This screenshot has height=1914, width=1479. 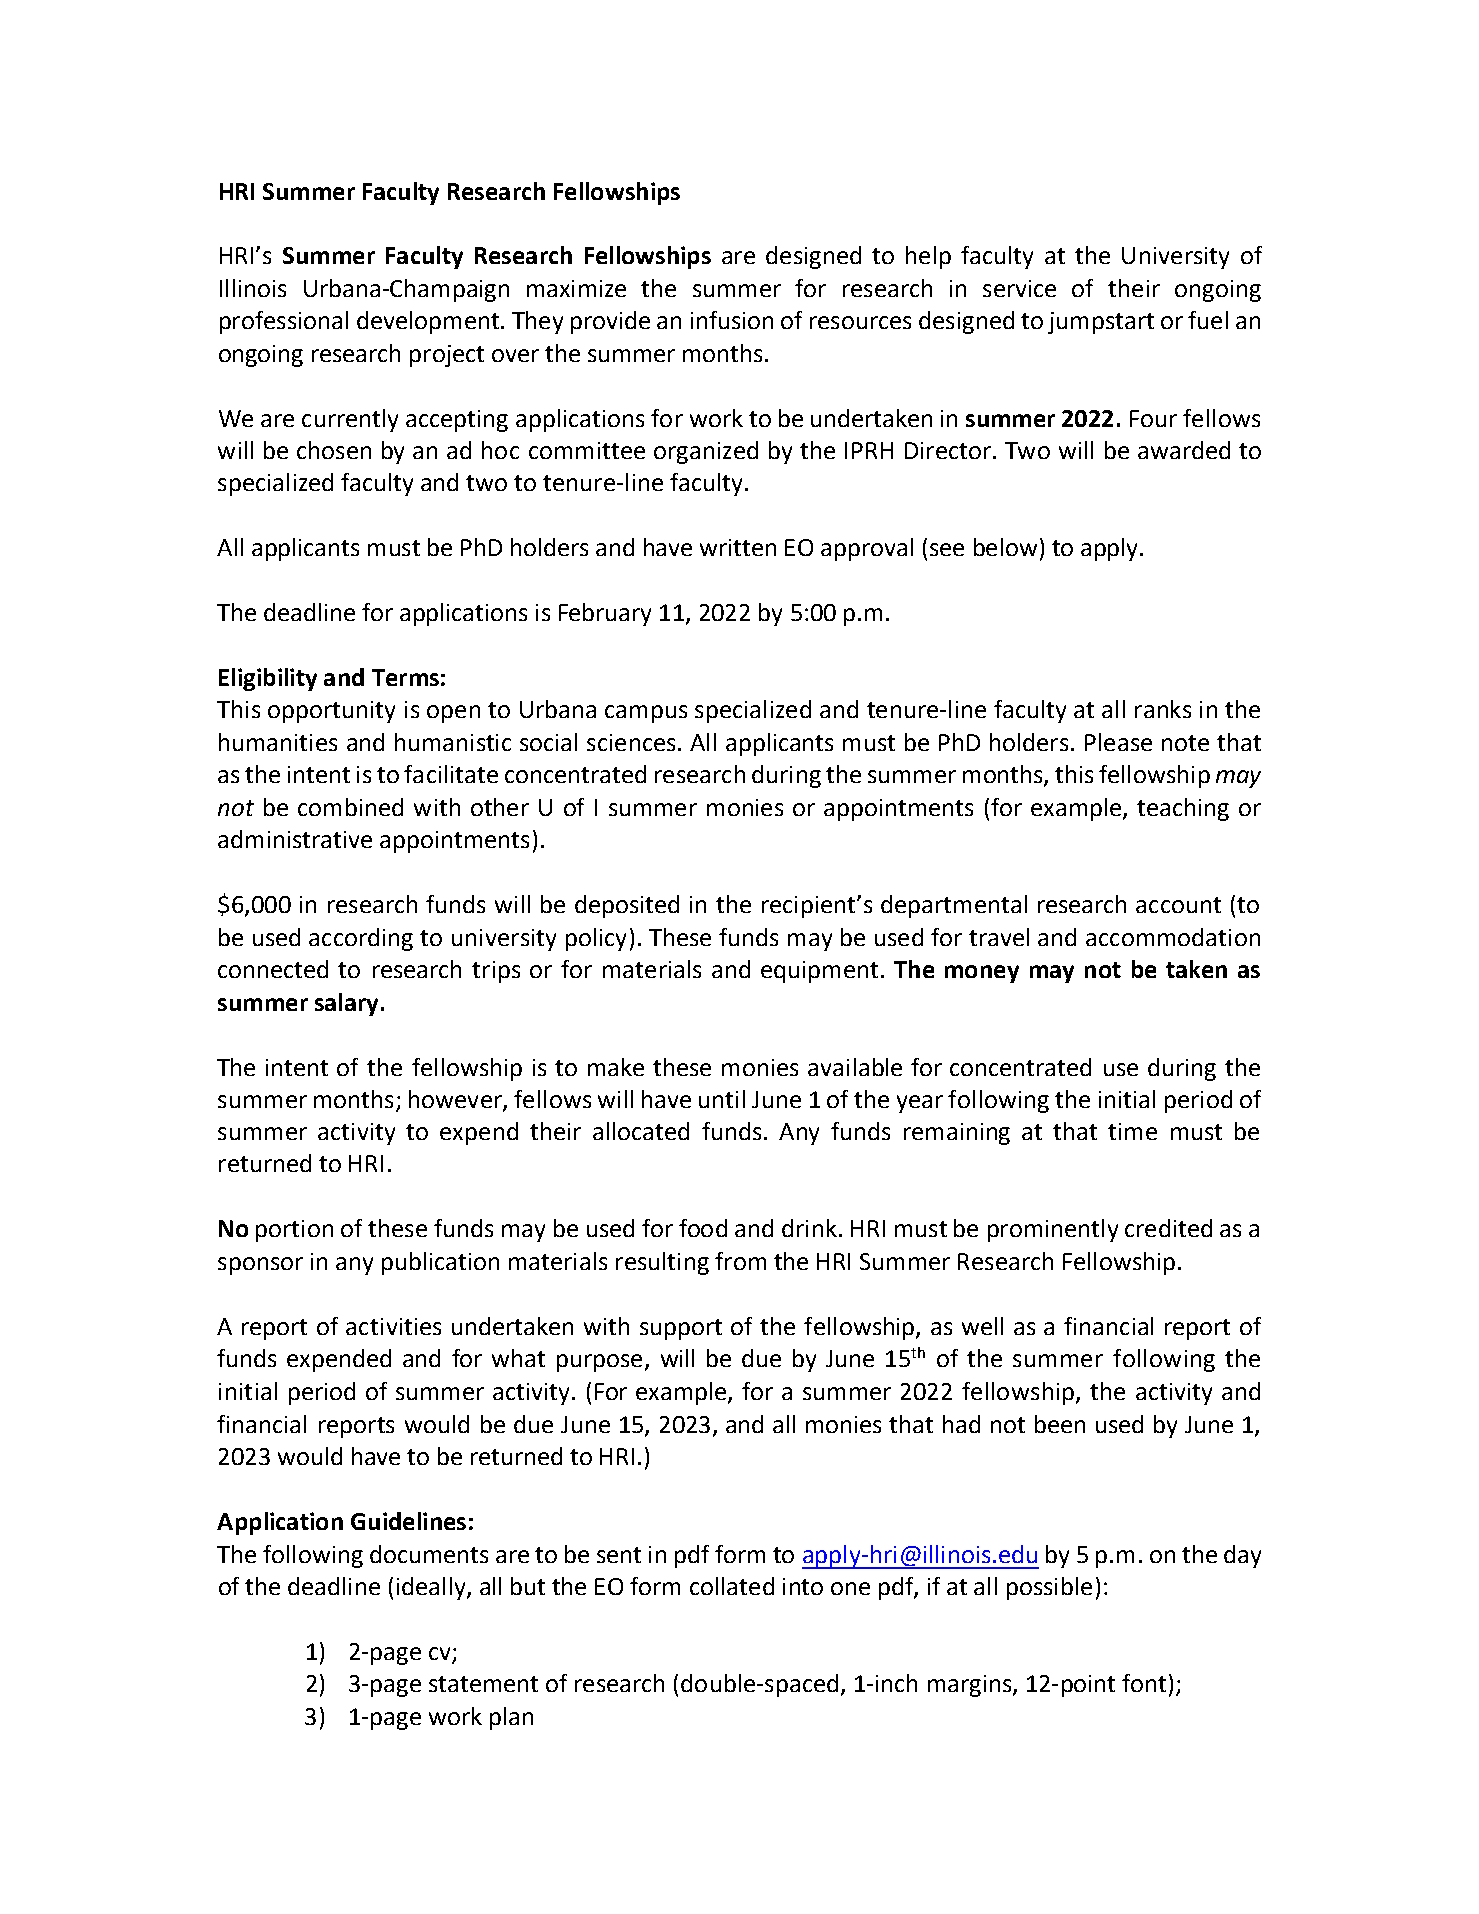 What do you see at coordinates (732, 1586) in the screenshot?
I see `collated` at bounding box center [732, 1586].
